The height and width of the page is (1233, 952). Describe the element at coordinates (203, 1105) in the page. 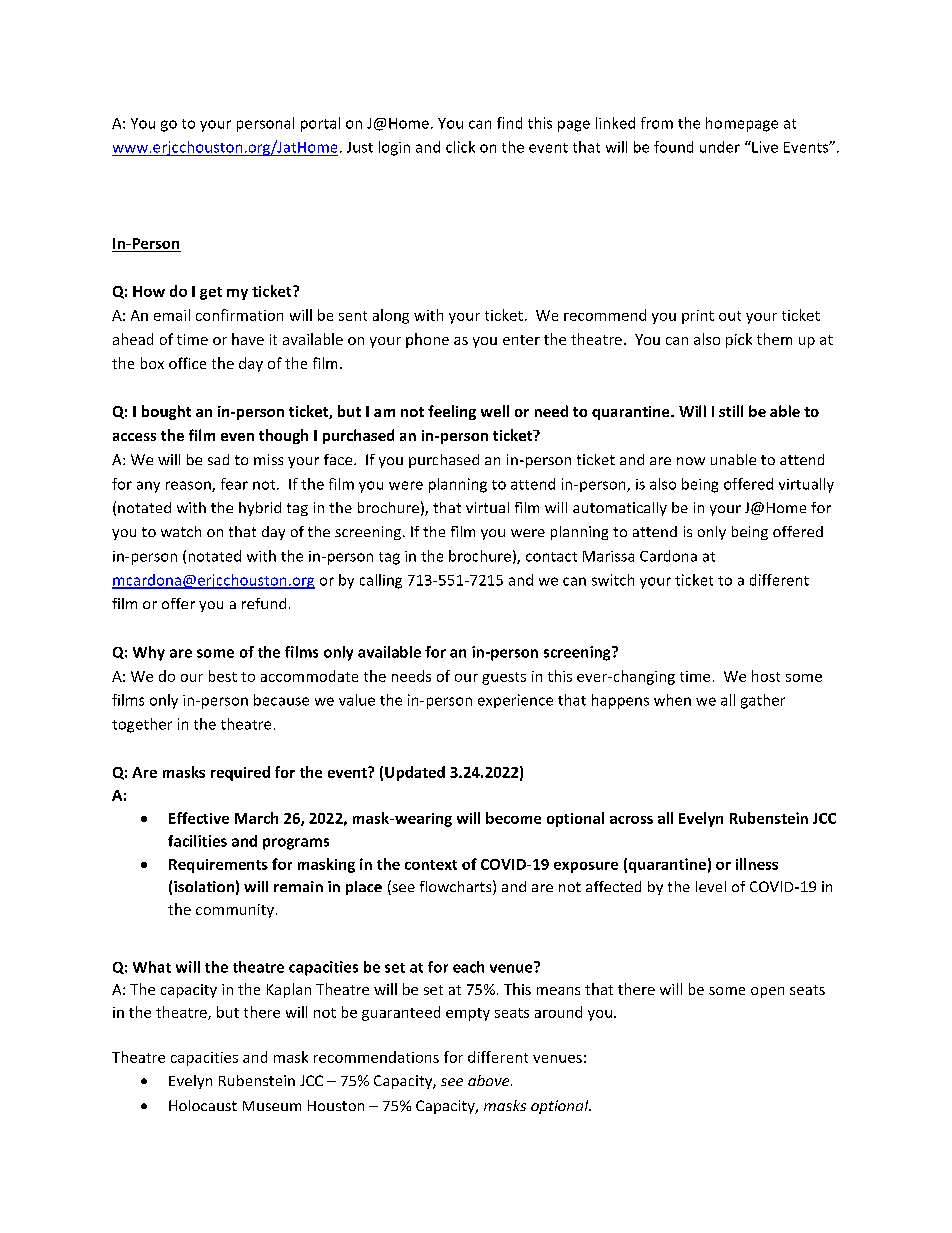

I see `Holocaust` at that location.
